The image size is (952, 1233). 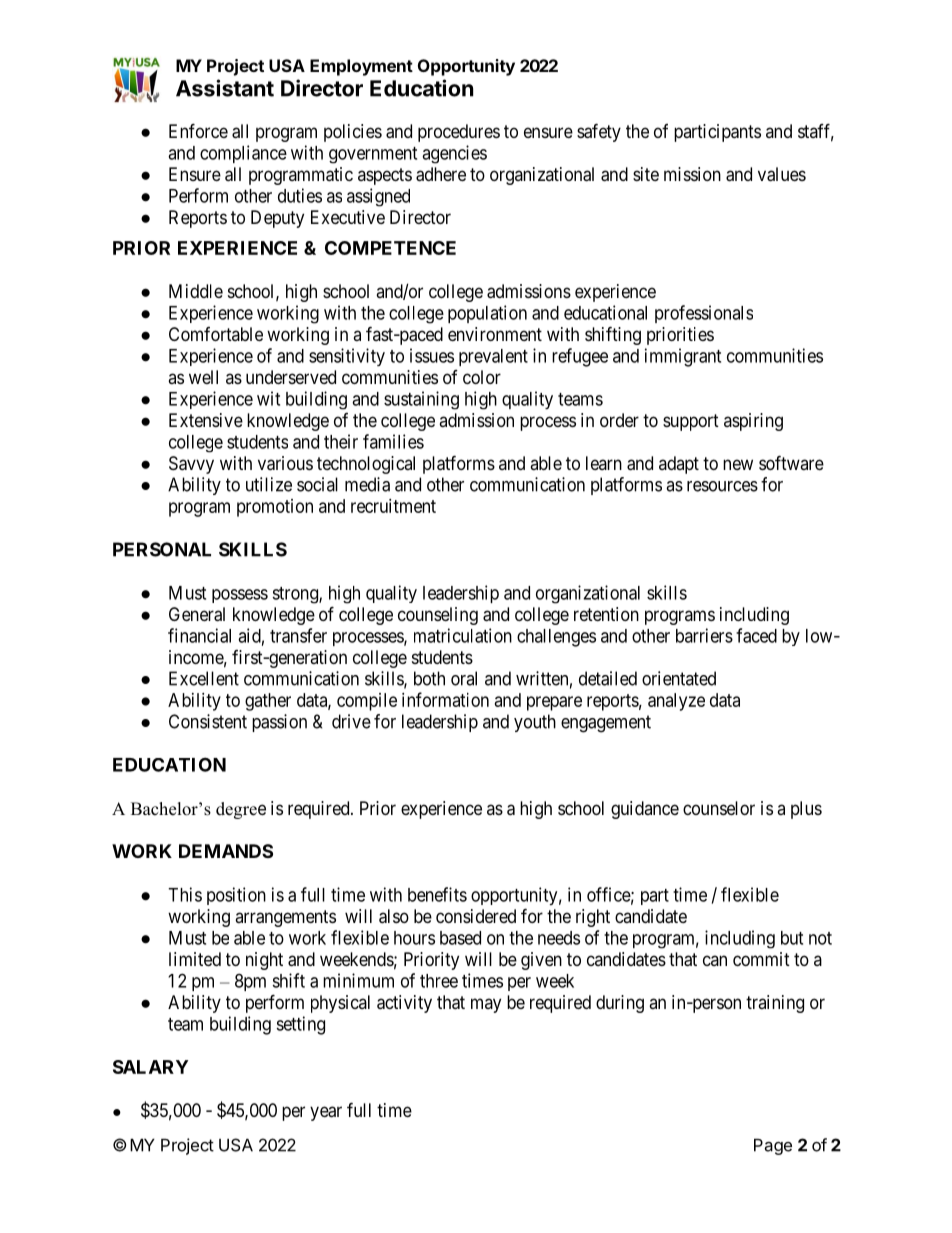 What do you see at coordinates (486, 1005) in the screenshot?
I see `may` at bounding box center [486, 1005].
